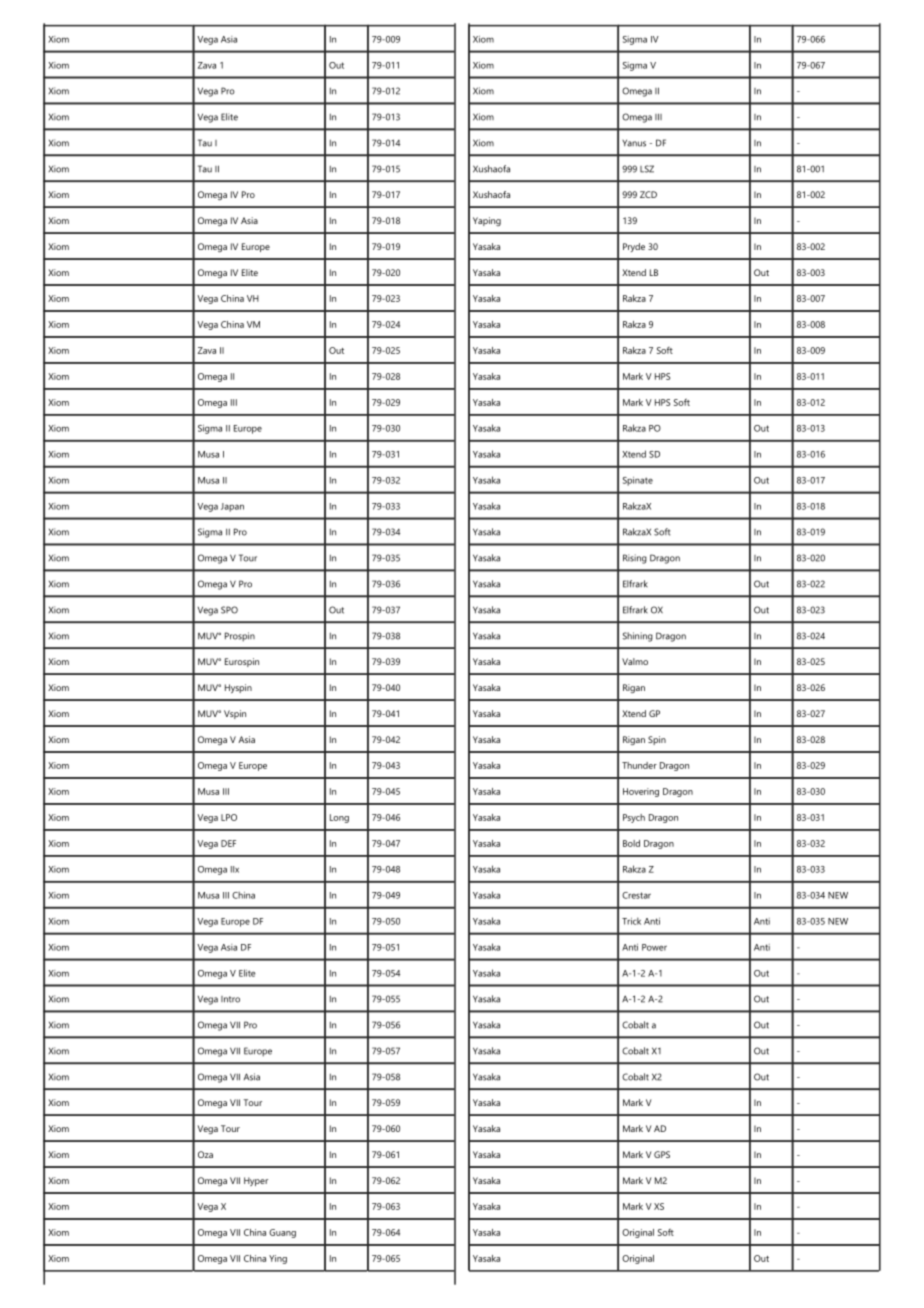  What do you see at coordinates (278, 1259) in the screenshot?
I see `Ying` at bounding box center [278, 1259].
